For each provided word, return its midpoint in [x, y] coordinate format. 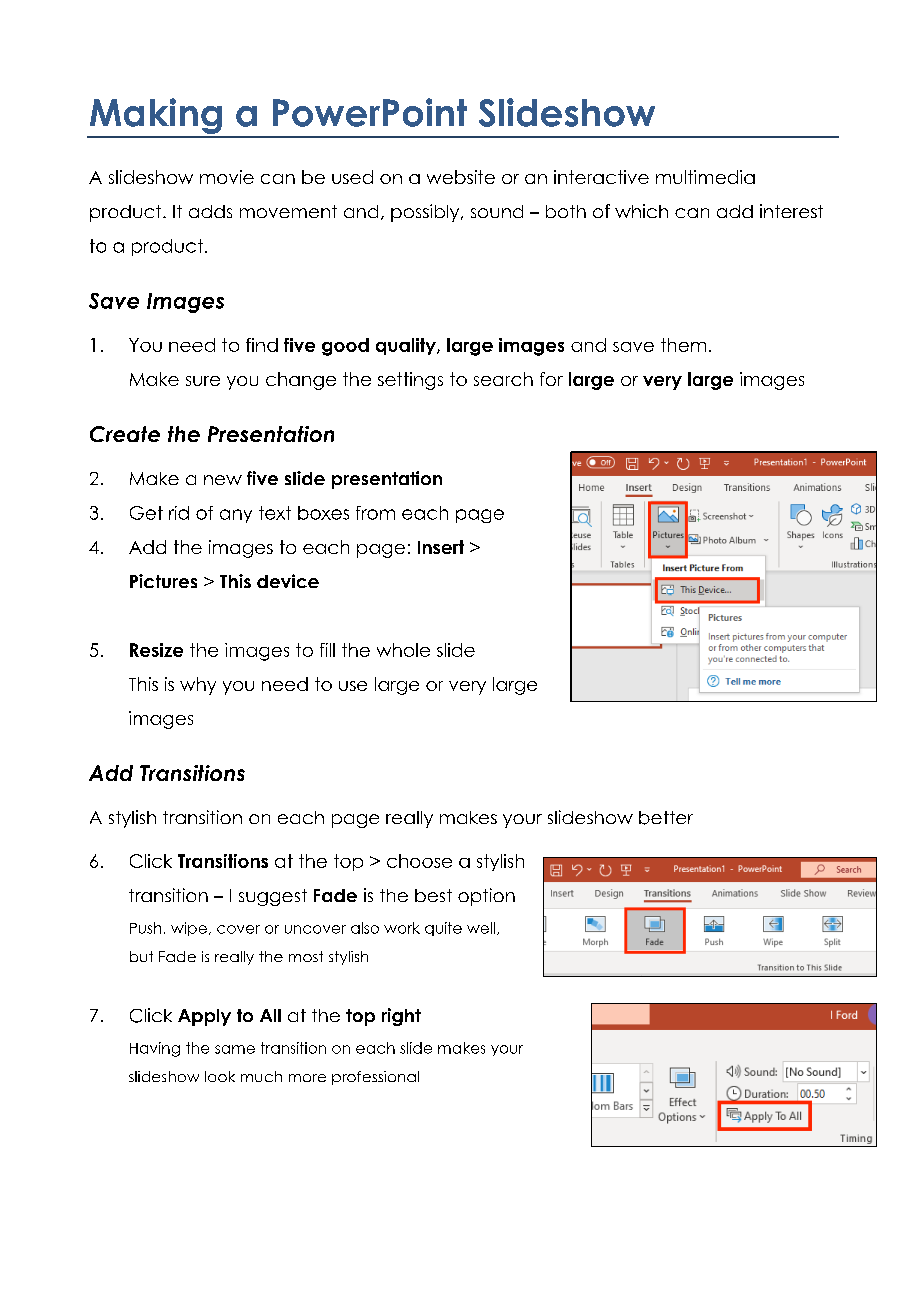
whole [403, 650]
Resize [156, 650]
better [666, 818]
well [482, 928]
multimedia [705, 177]
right [401, 1017]
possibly [426, 213]
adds [210, 211]
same [235, 1049]
